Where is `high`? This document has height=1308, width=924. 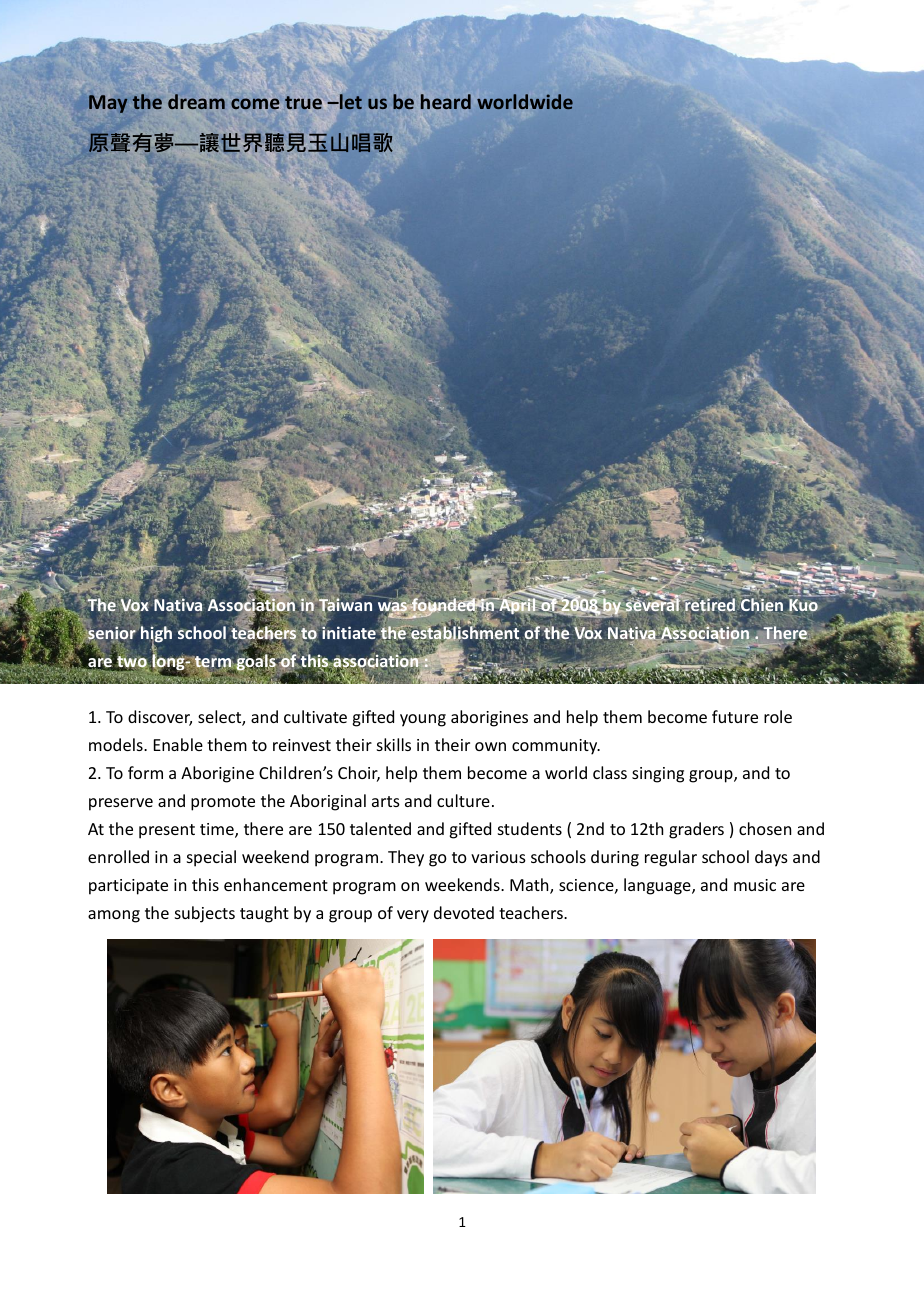 high is located at coordinates (156, 636).
